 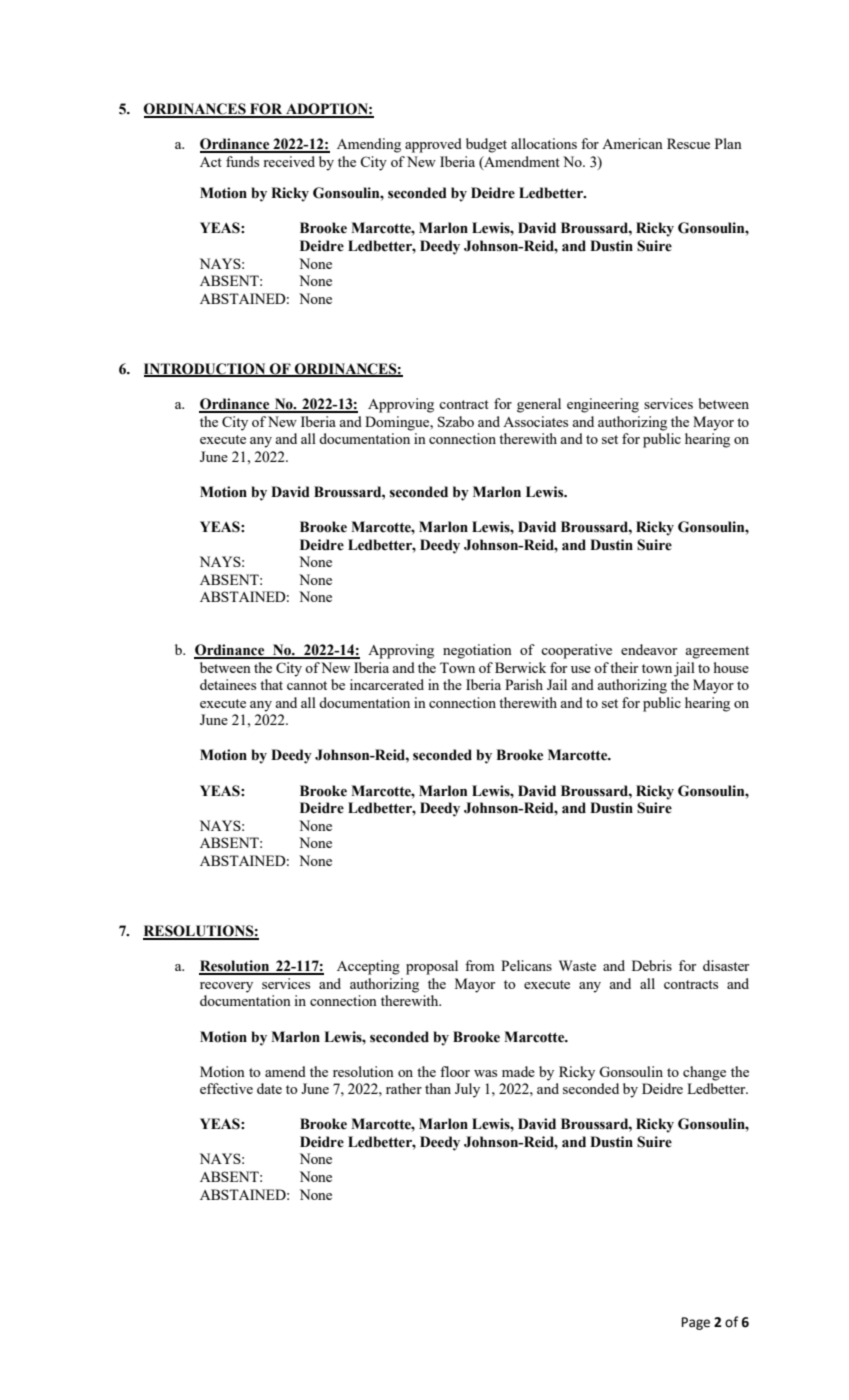 I want to click on from, so click(x=480, y=965).
